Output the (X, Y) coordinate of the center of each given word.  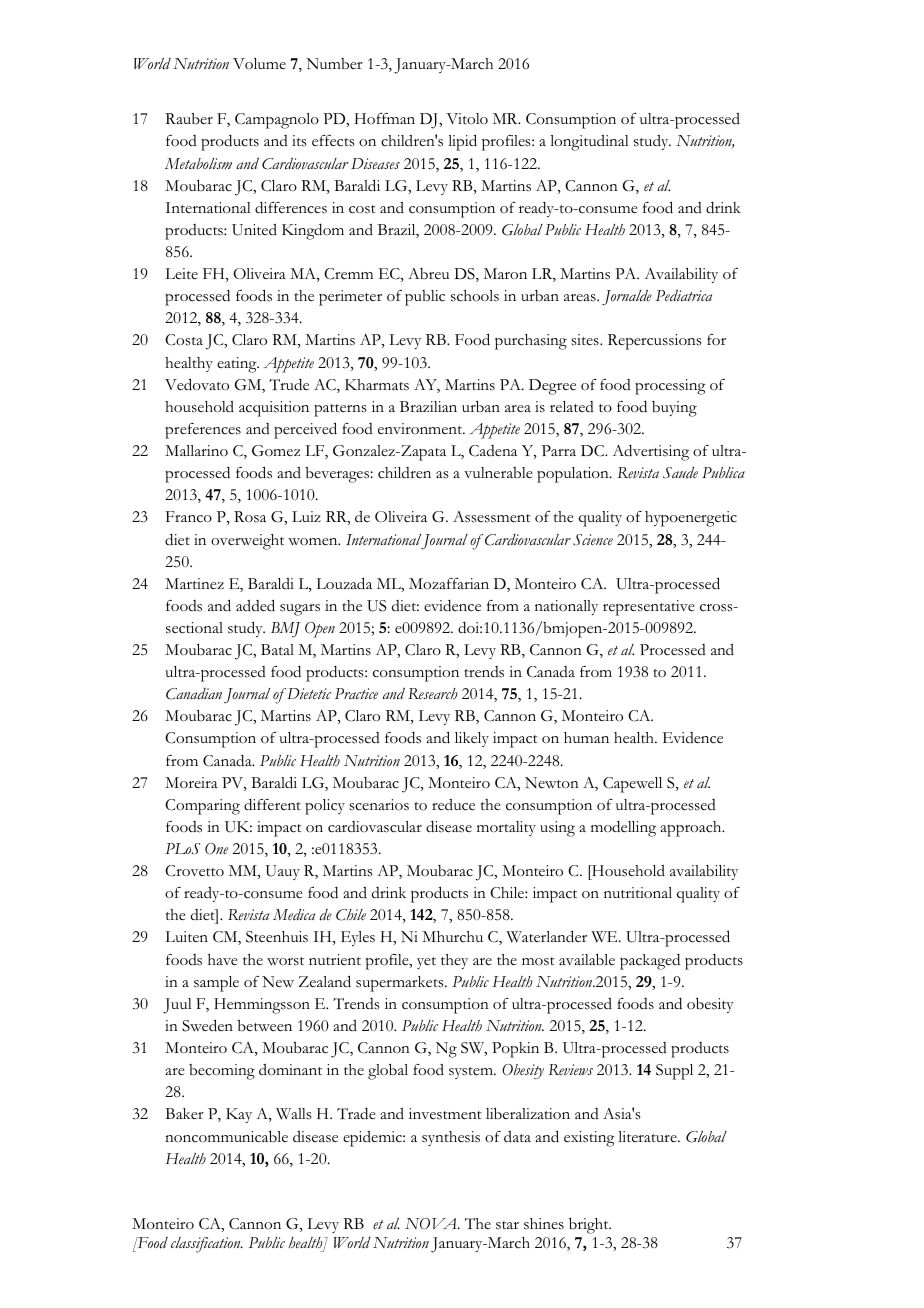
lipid (462, 142)
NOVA (432, 1224)
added (255, 605)
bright (590, 1225)
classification (207, 1245)
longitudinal (589, 143)
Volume (259, 63)
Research (433, 694)
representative (649, 608)
